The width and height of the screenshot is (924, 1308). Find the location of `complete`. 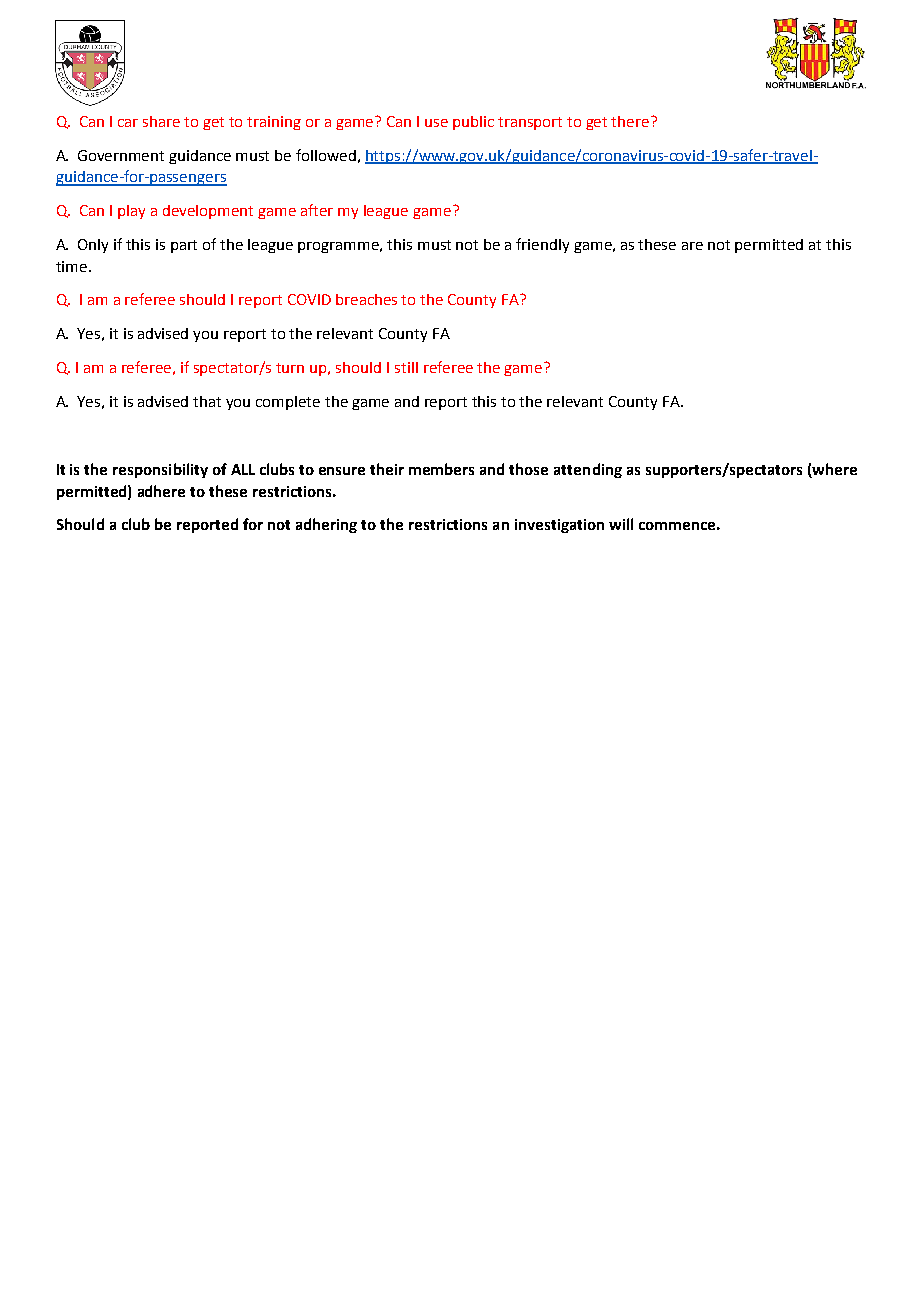

complete is located at coordinates (288, 403).
